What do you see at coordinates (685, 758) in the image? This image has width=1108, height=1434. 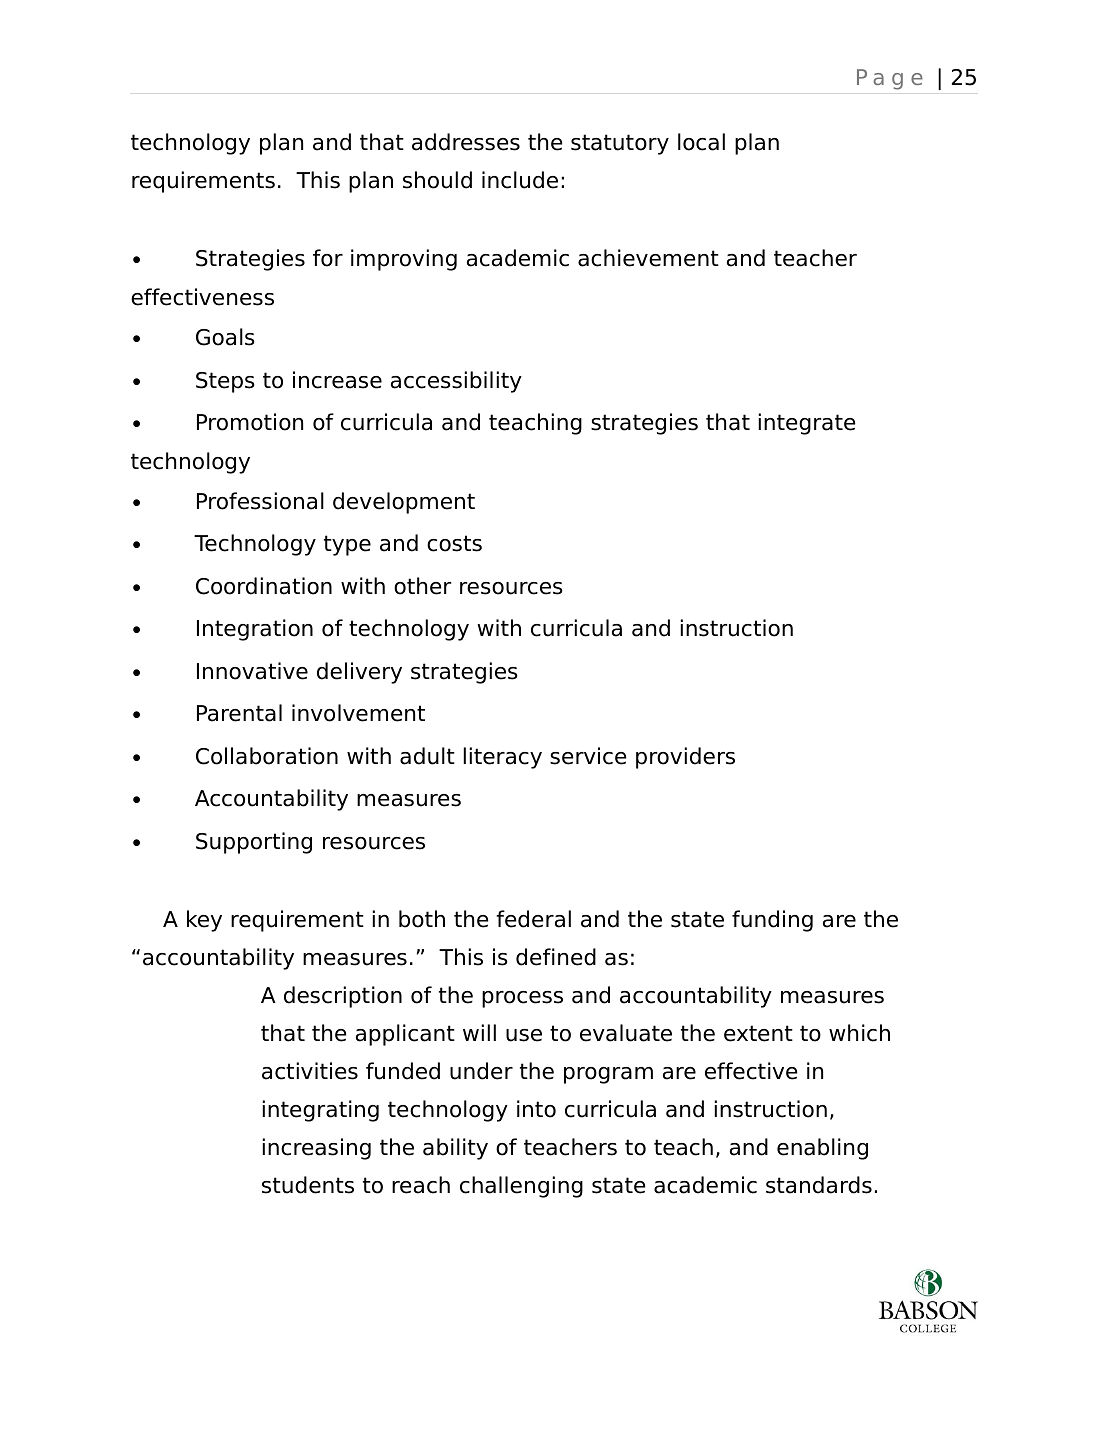 I see `providers` at bounding box center [685, 758].
